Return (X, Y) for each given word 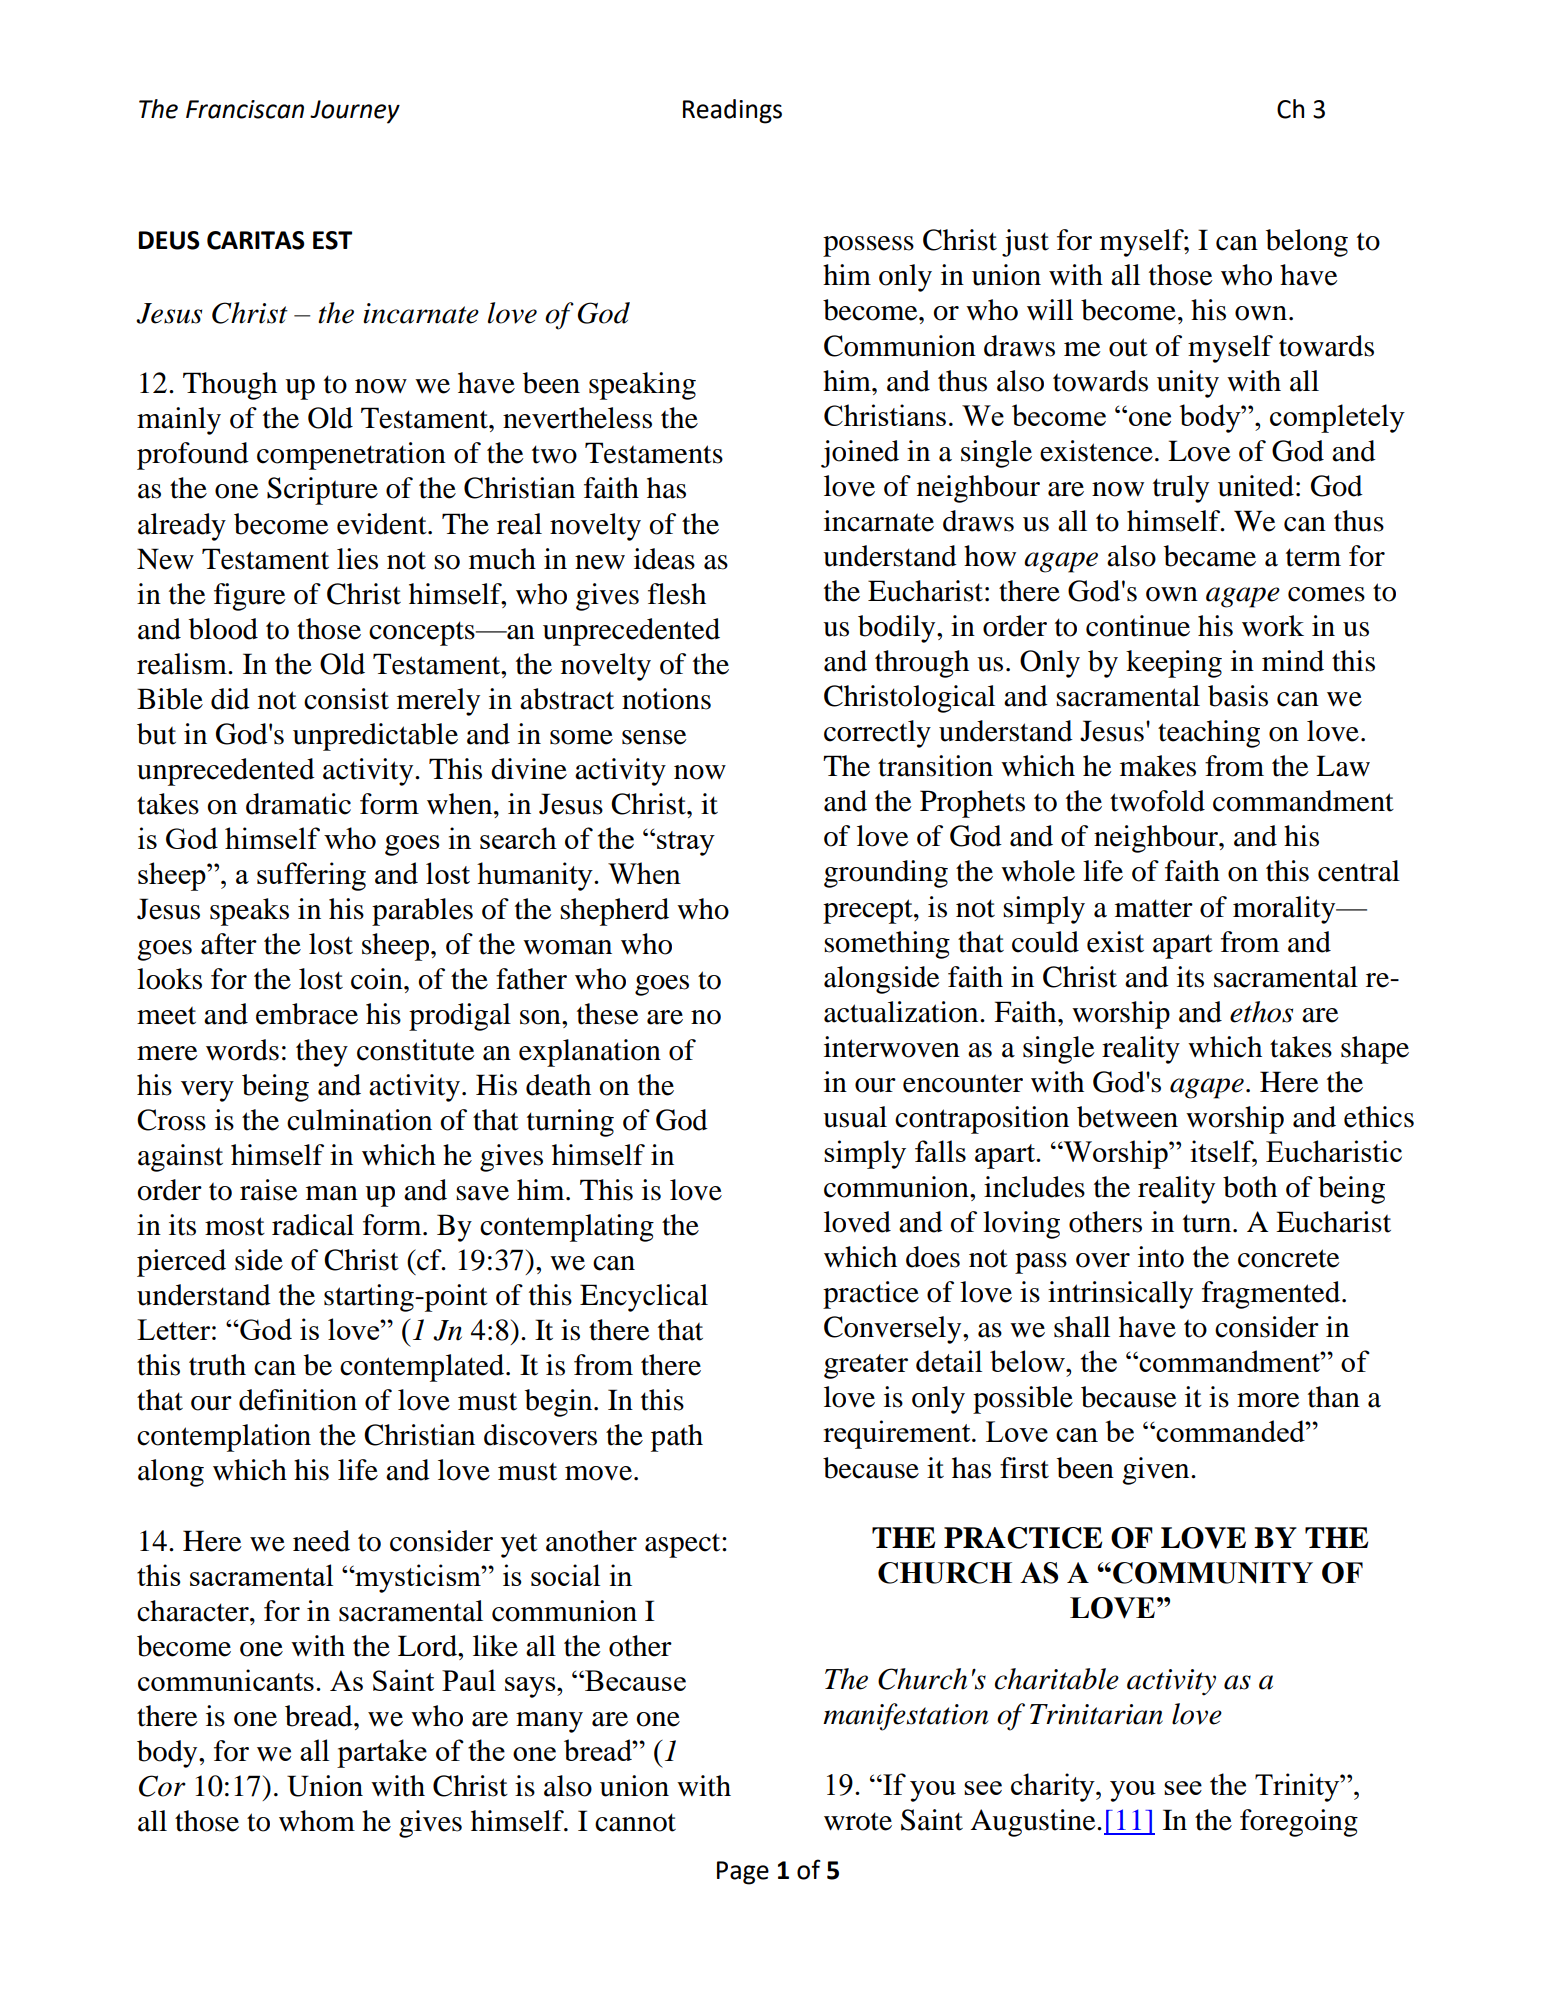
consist (346, 699)
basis (1238, 696)
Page (743, 1873)
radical (313, 1225)
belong (1307, 243)
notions (666, 699)
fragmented (1272, 1295)
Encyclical (644, 1298)
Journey (355, 112)
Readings (732, 111)
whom (317, 1821)
